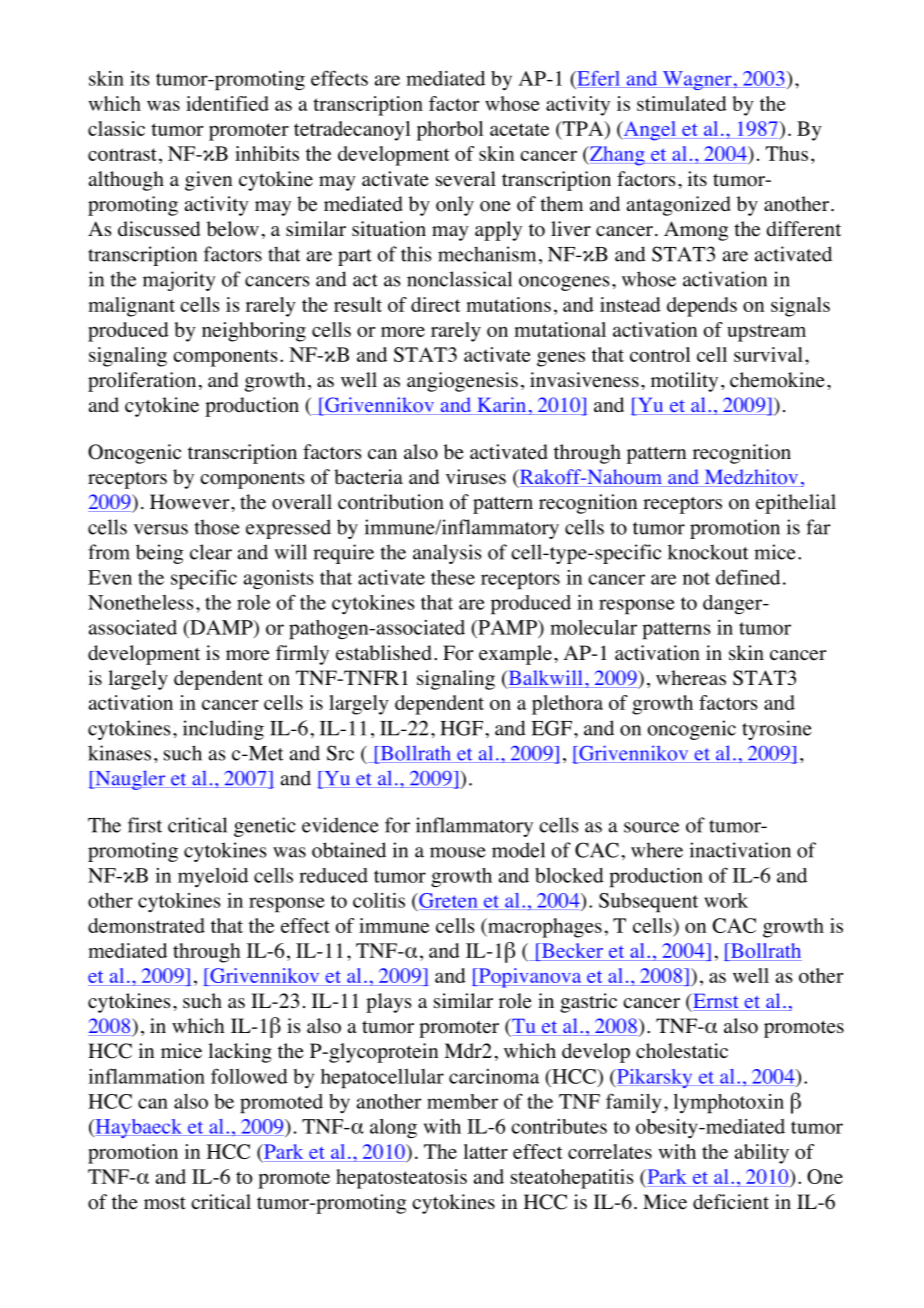  Describe the element at coordinates (227, 103) in the page. I see `identified` at that location.
